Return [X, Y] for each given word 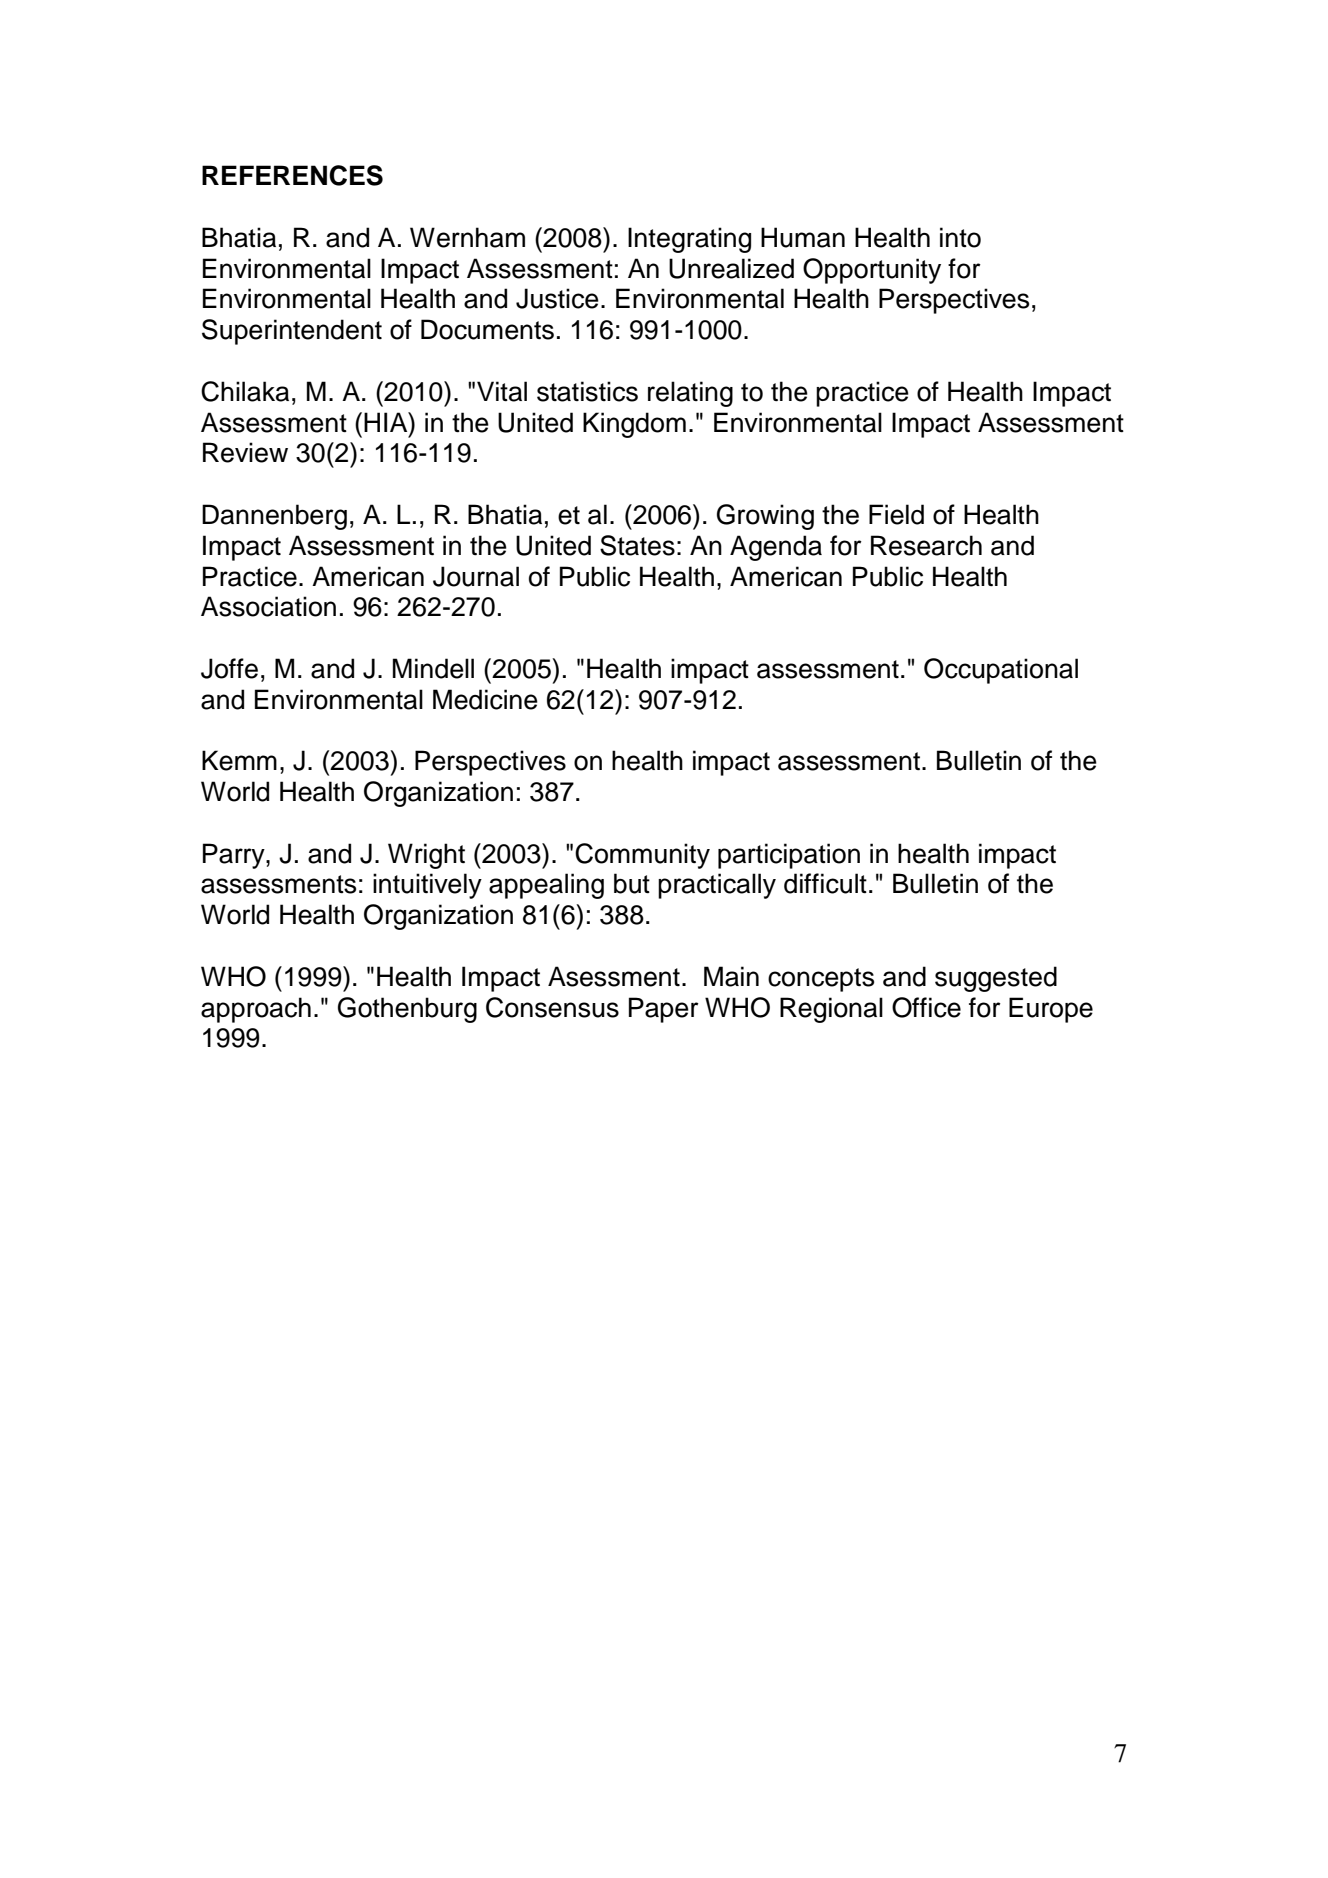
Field [896, 514]
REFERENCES [292, 175]
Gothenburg [407, 1010]
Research [926, 545]
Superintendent [292, 332]
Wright [426, 856]
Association [268, 606]
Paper [664, 1010]
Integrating [689, 240]
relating [690, 394]
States [637, 545]
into [960, 237]
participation [789, 856]
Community [642, 856]
